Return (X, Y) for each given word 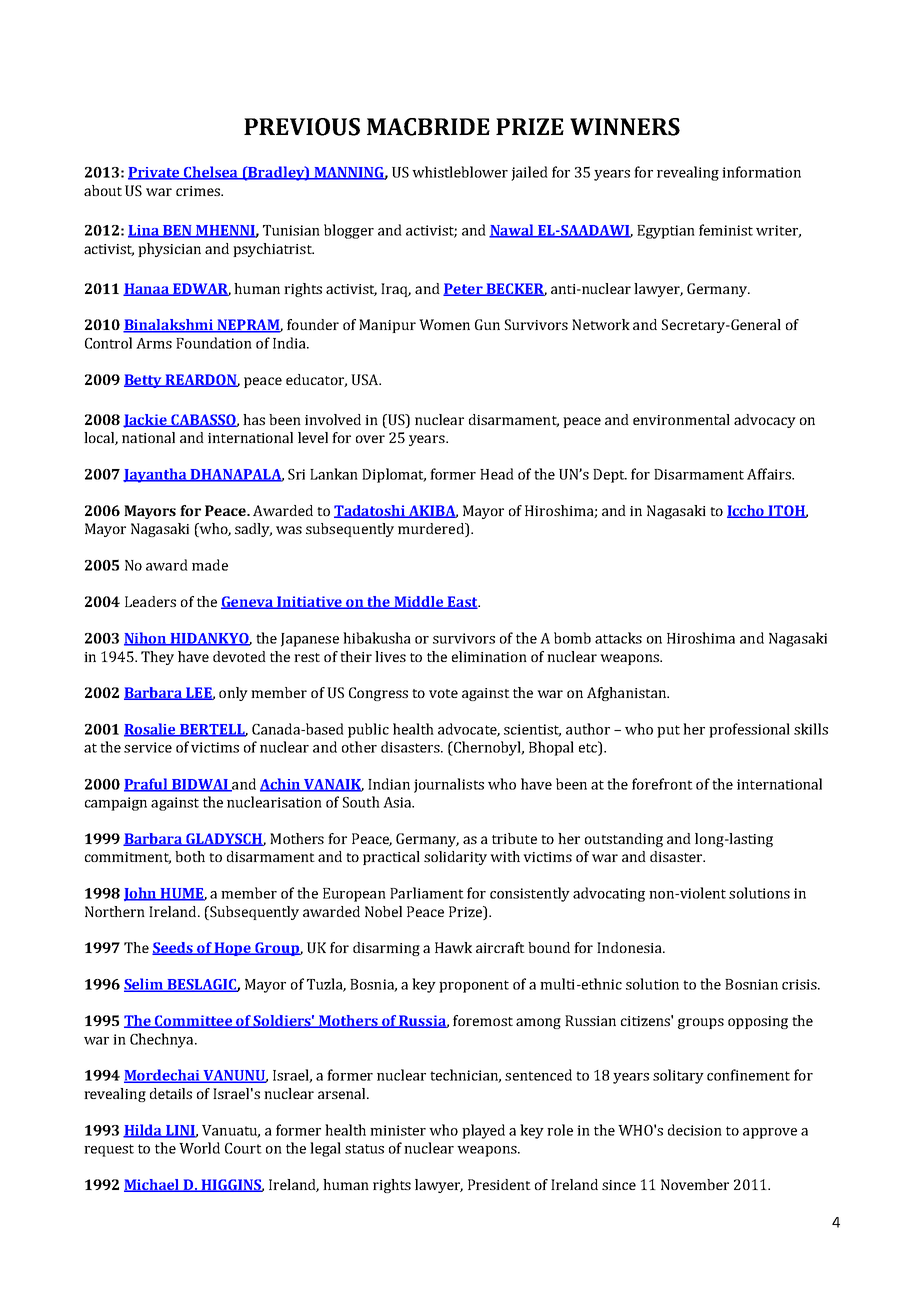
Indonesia (630, 947)
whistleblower (460, 172)
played (483, 1131)
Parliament (427, 893)
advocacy (765, 421)
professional (749, 730)
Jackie (146, 421)
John (141, 894)
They (157, 658)
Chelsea (211, 173)
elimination (489, 656)
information (761, 172)
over (370, 439)
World (199, 1148)
